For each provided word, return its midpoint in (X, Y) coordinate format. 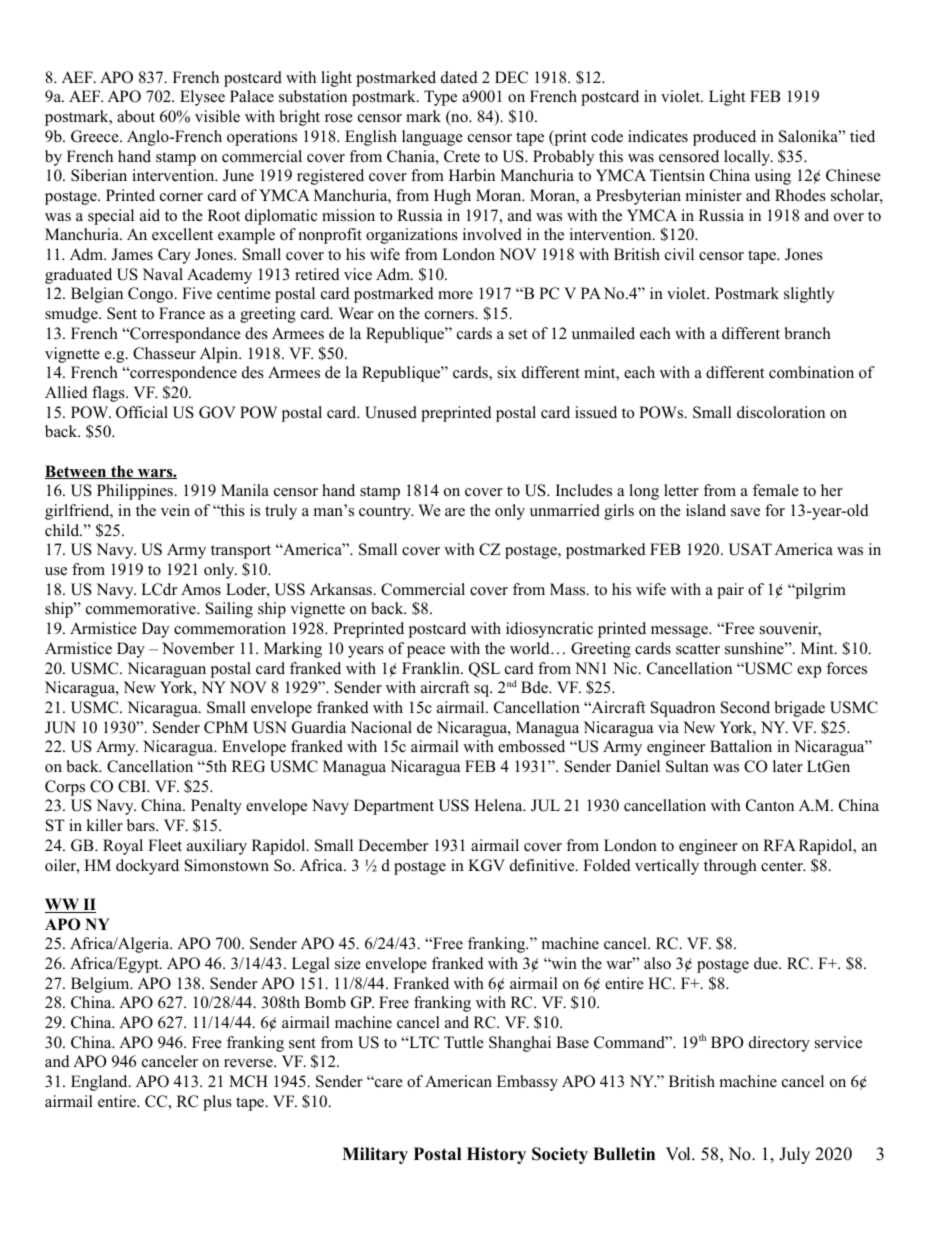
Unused (391, 412)
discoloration (781, 412)
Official (142, 412)
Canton (770, 805)
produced (724, 138)
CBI (133, 786)
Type (440, 98)
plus (217, 1103)
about (136, 116)
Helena (499, 805)
